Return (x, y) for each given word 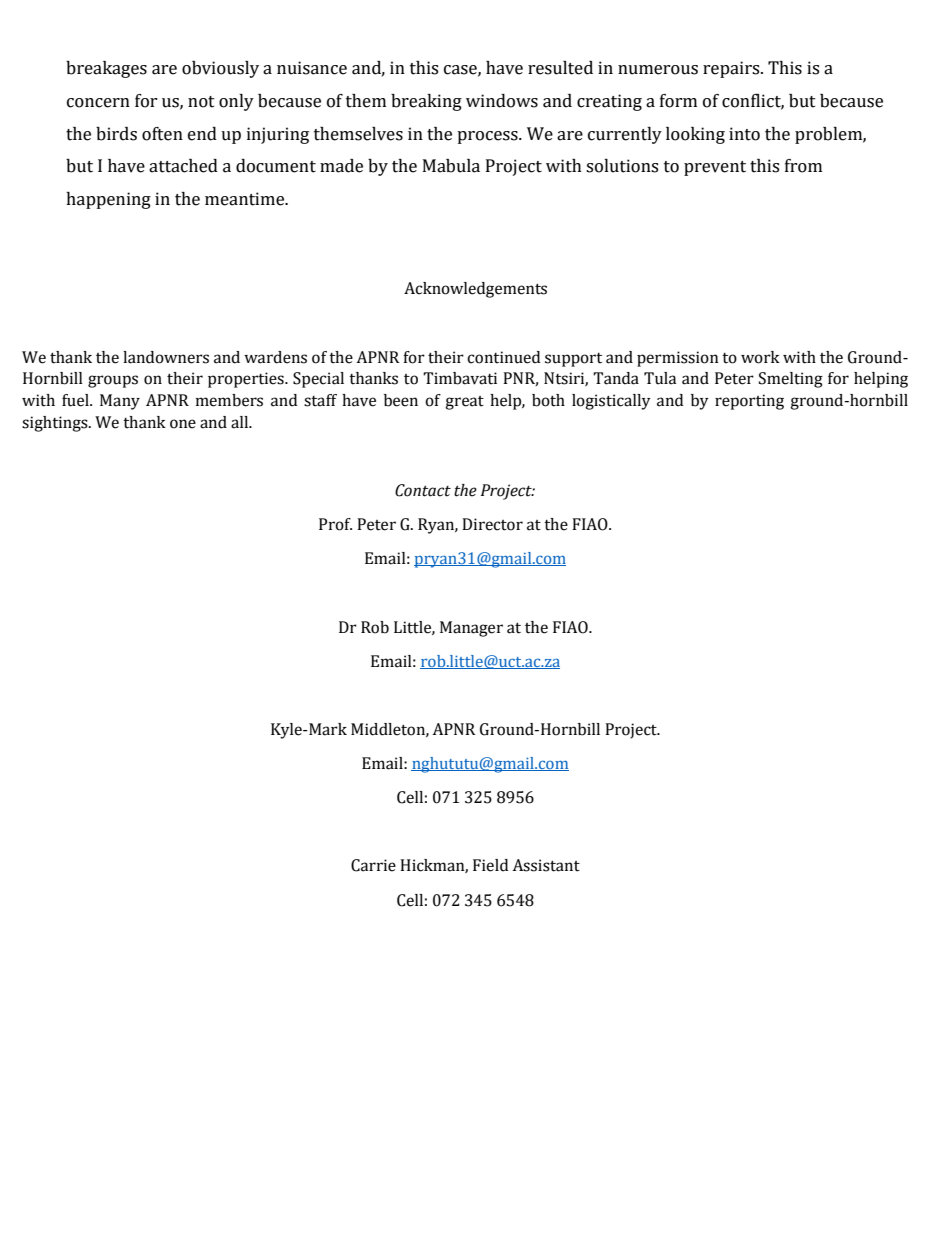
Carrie (373, 865)
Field (490, 865)
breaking (426, 102)
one (183, 424)
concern (98, 103)
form (678, 101)
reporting (749, 402)
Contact (423, 490)
